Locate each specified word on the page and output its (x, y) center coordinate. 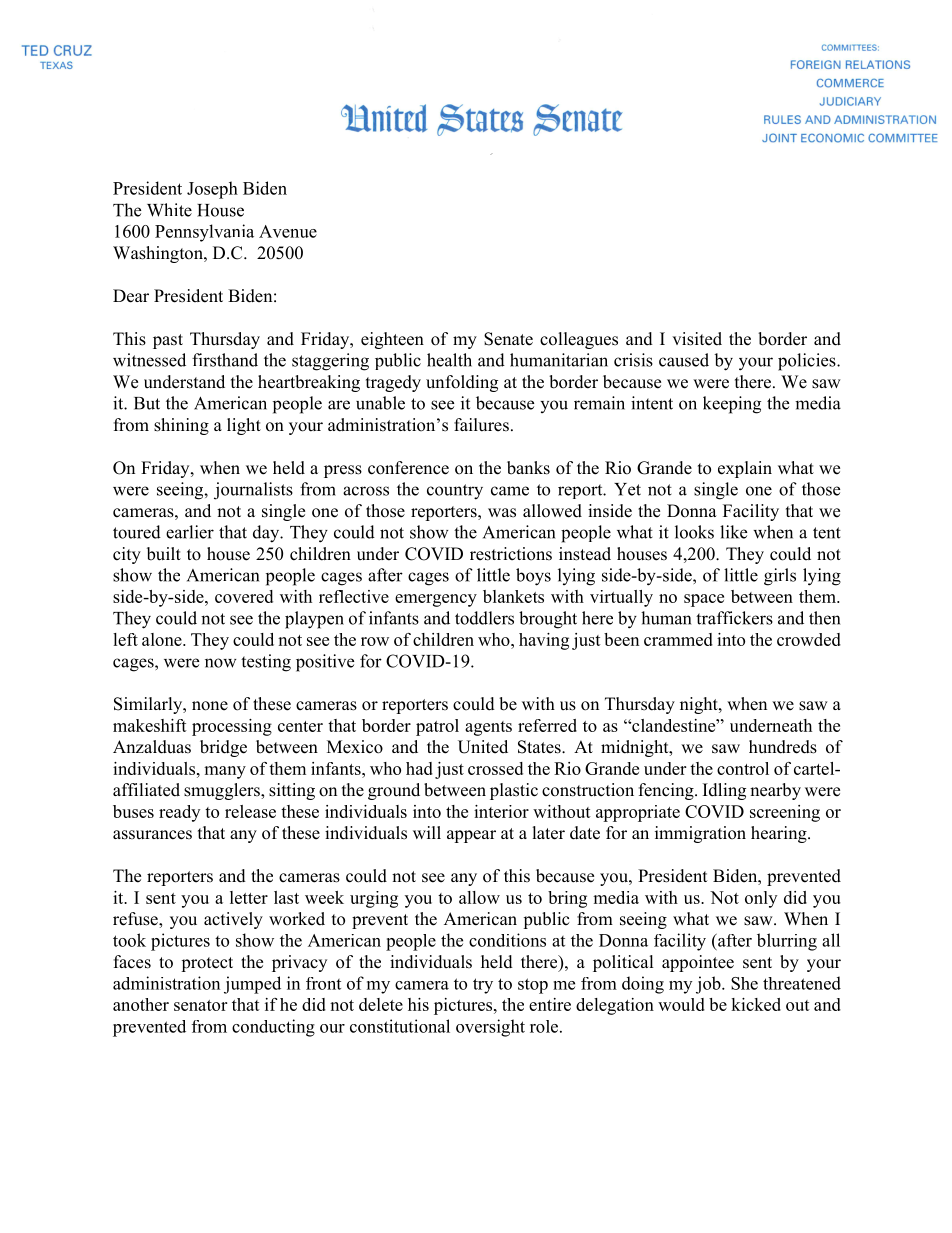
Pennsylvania (204, 233)
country (455, 492)
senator (200, 1005)
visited (697, 339)
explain (745, 469)
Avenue (288, 231)
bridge (223, 748)
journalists (253, 491)
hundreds (783, 747)
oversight (490, 1028)
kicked (756, 1004)
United (483, 747)
